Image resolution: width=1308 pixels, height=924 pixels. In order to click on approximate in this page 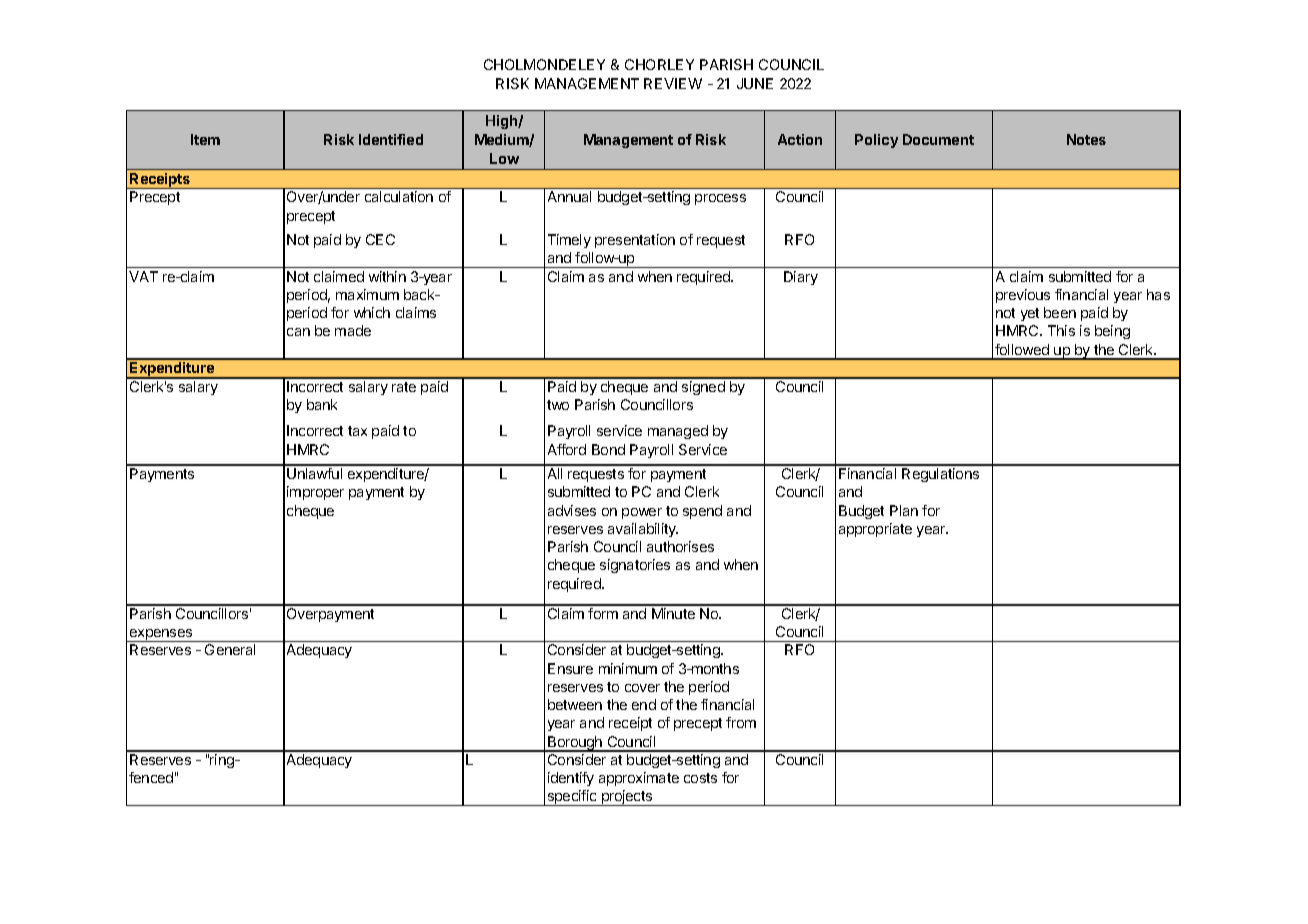, I will do `click(639, 779)`.
